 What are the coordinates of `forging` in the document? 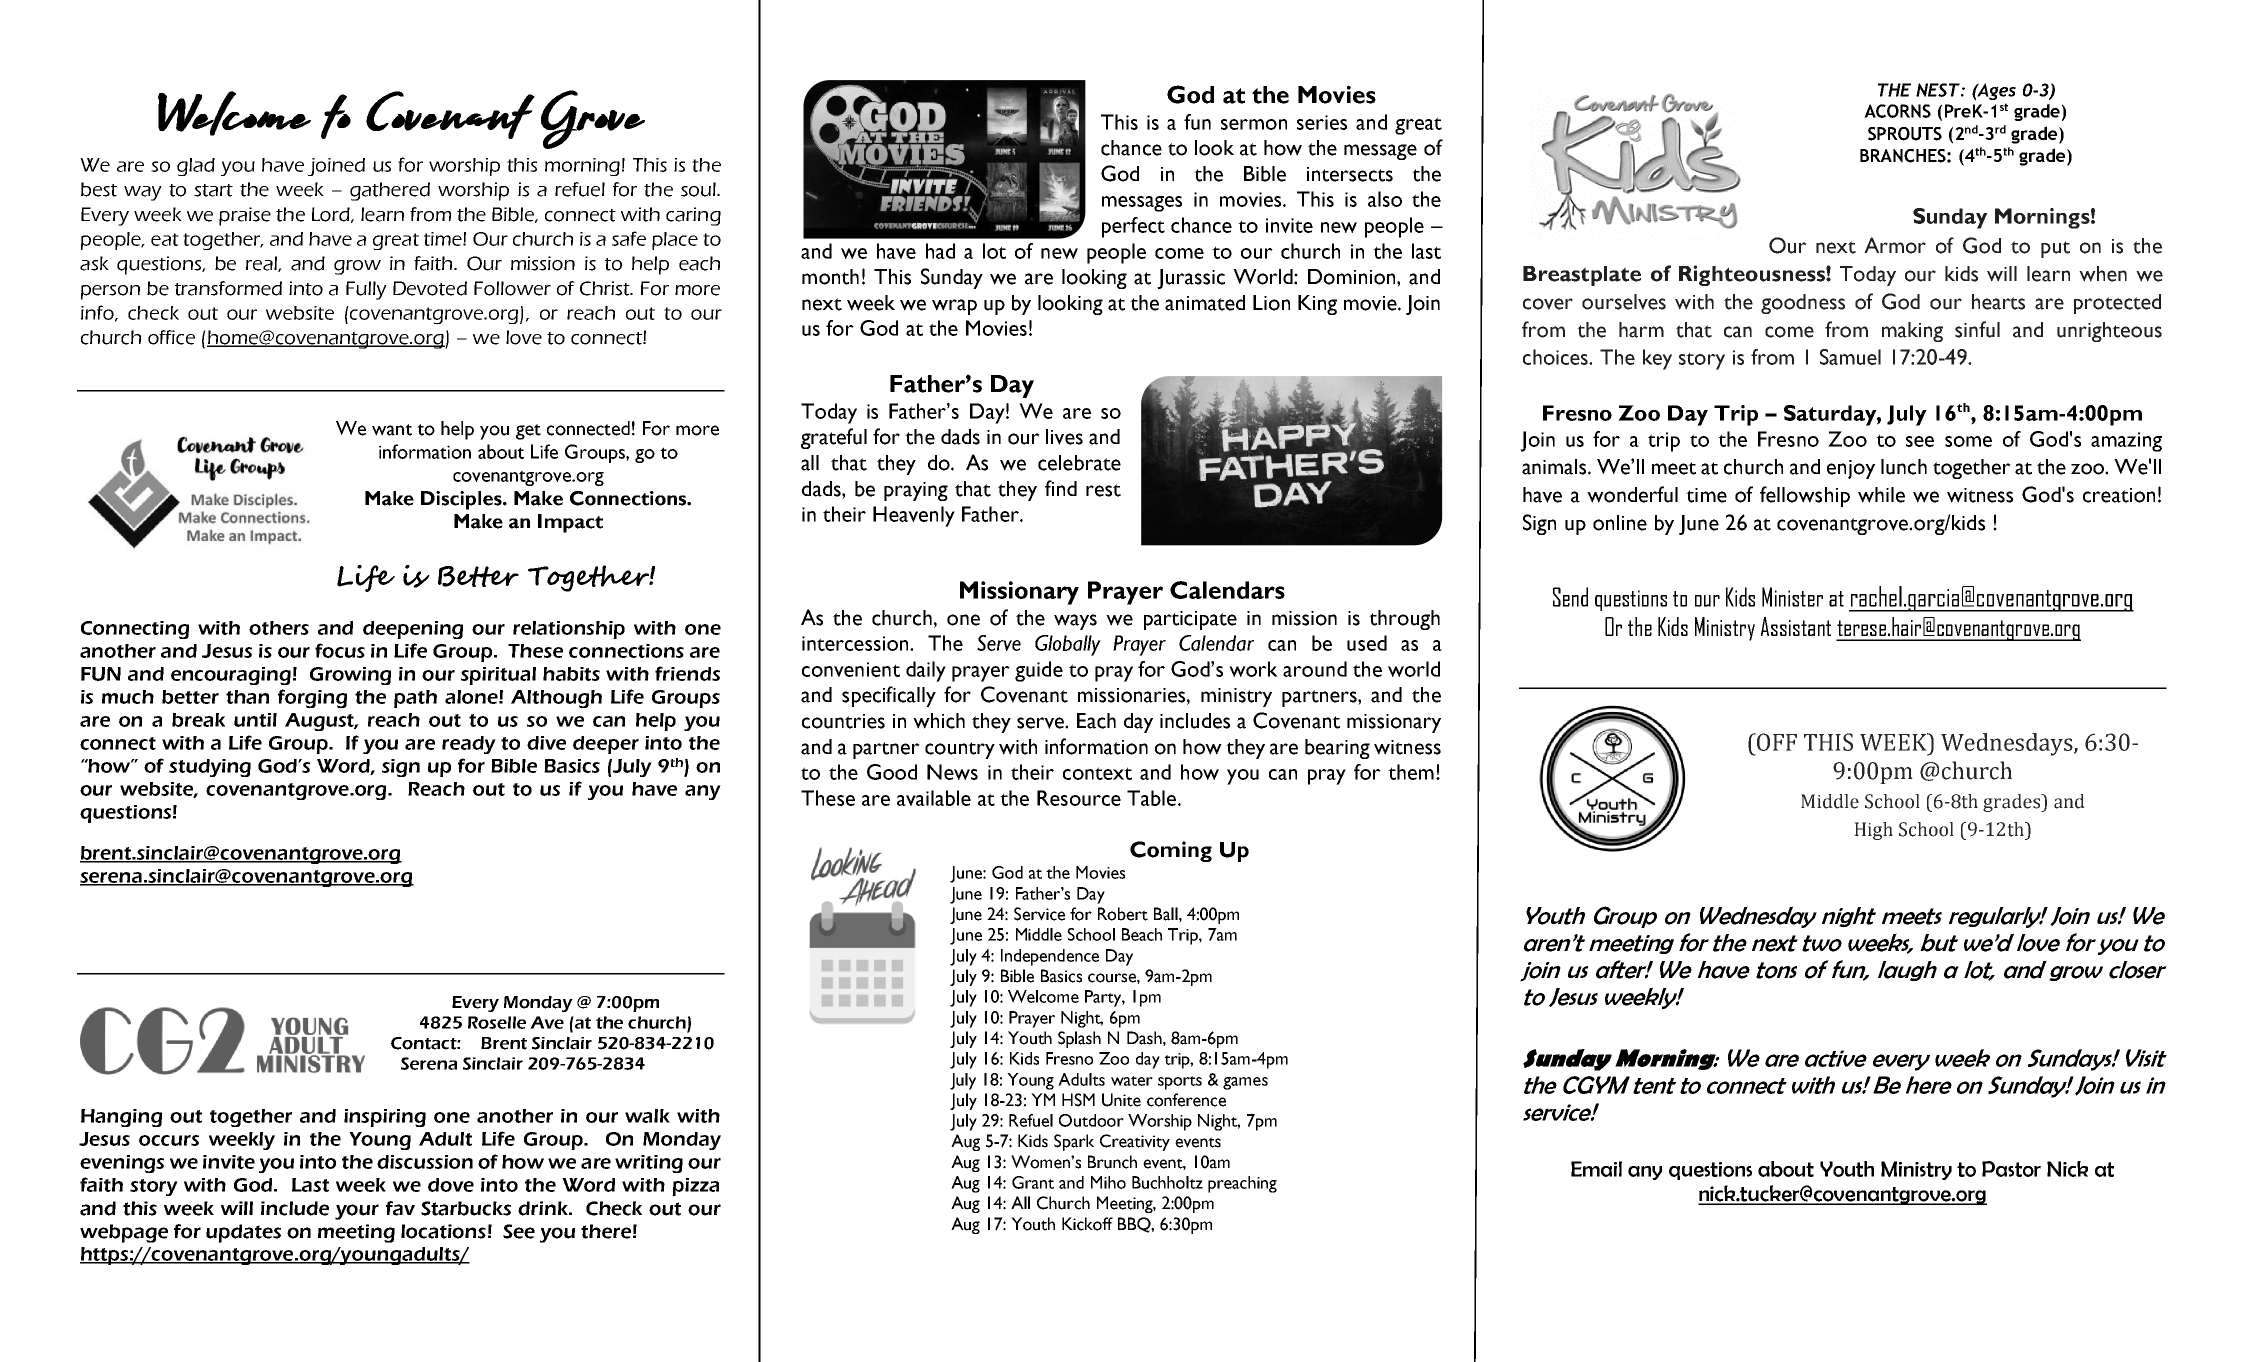 It's located at (312, 698).
